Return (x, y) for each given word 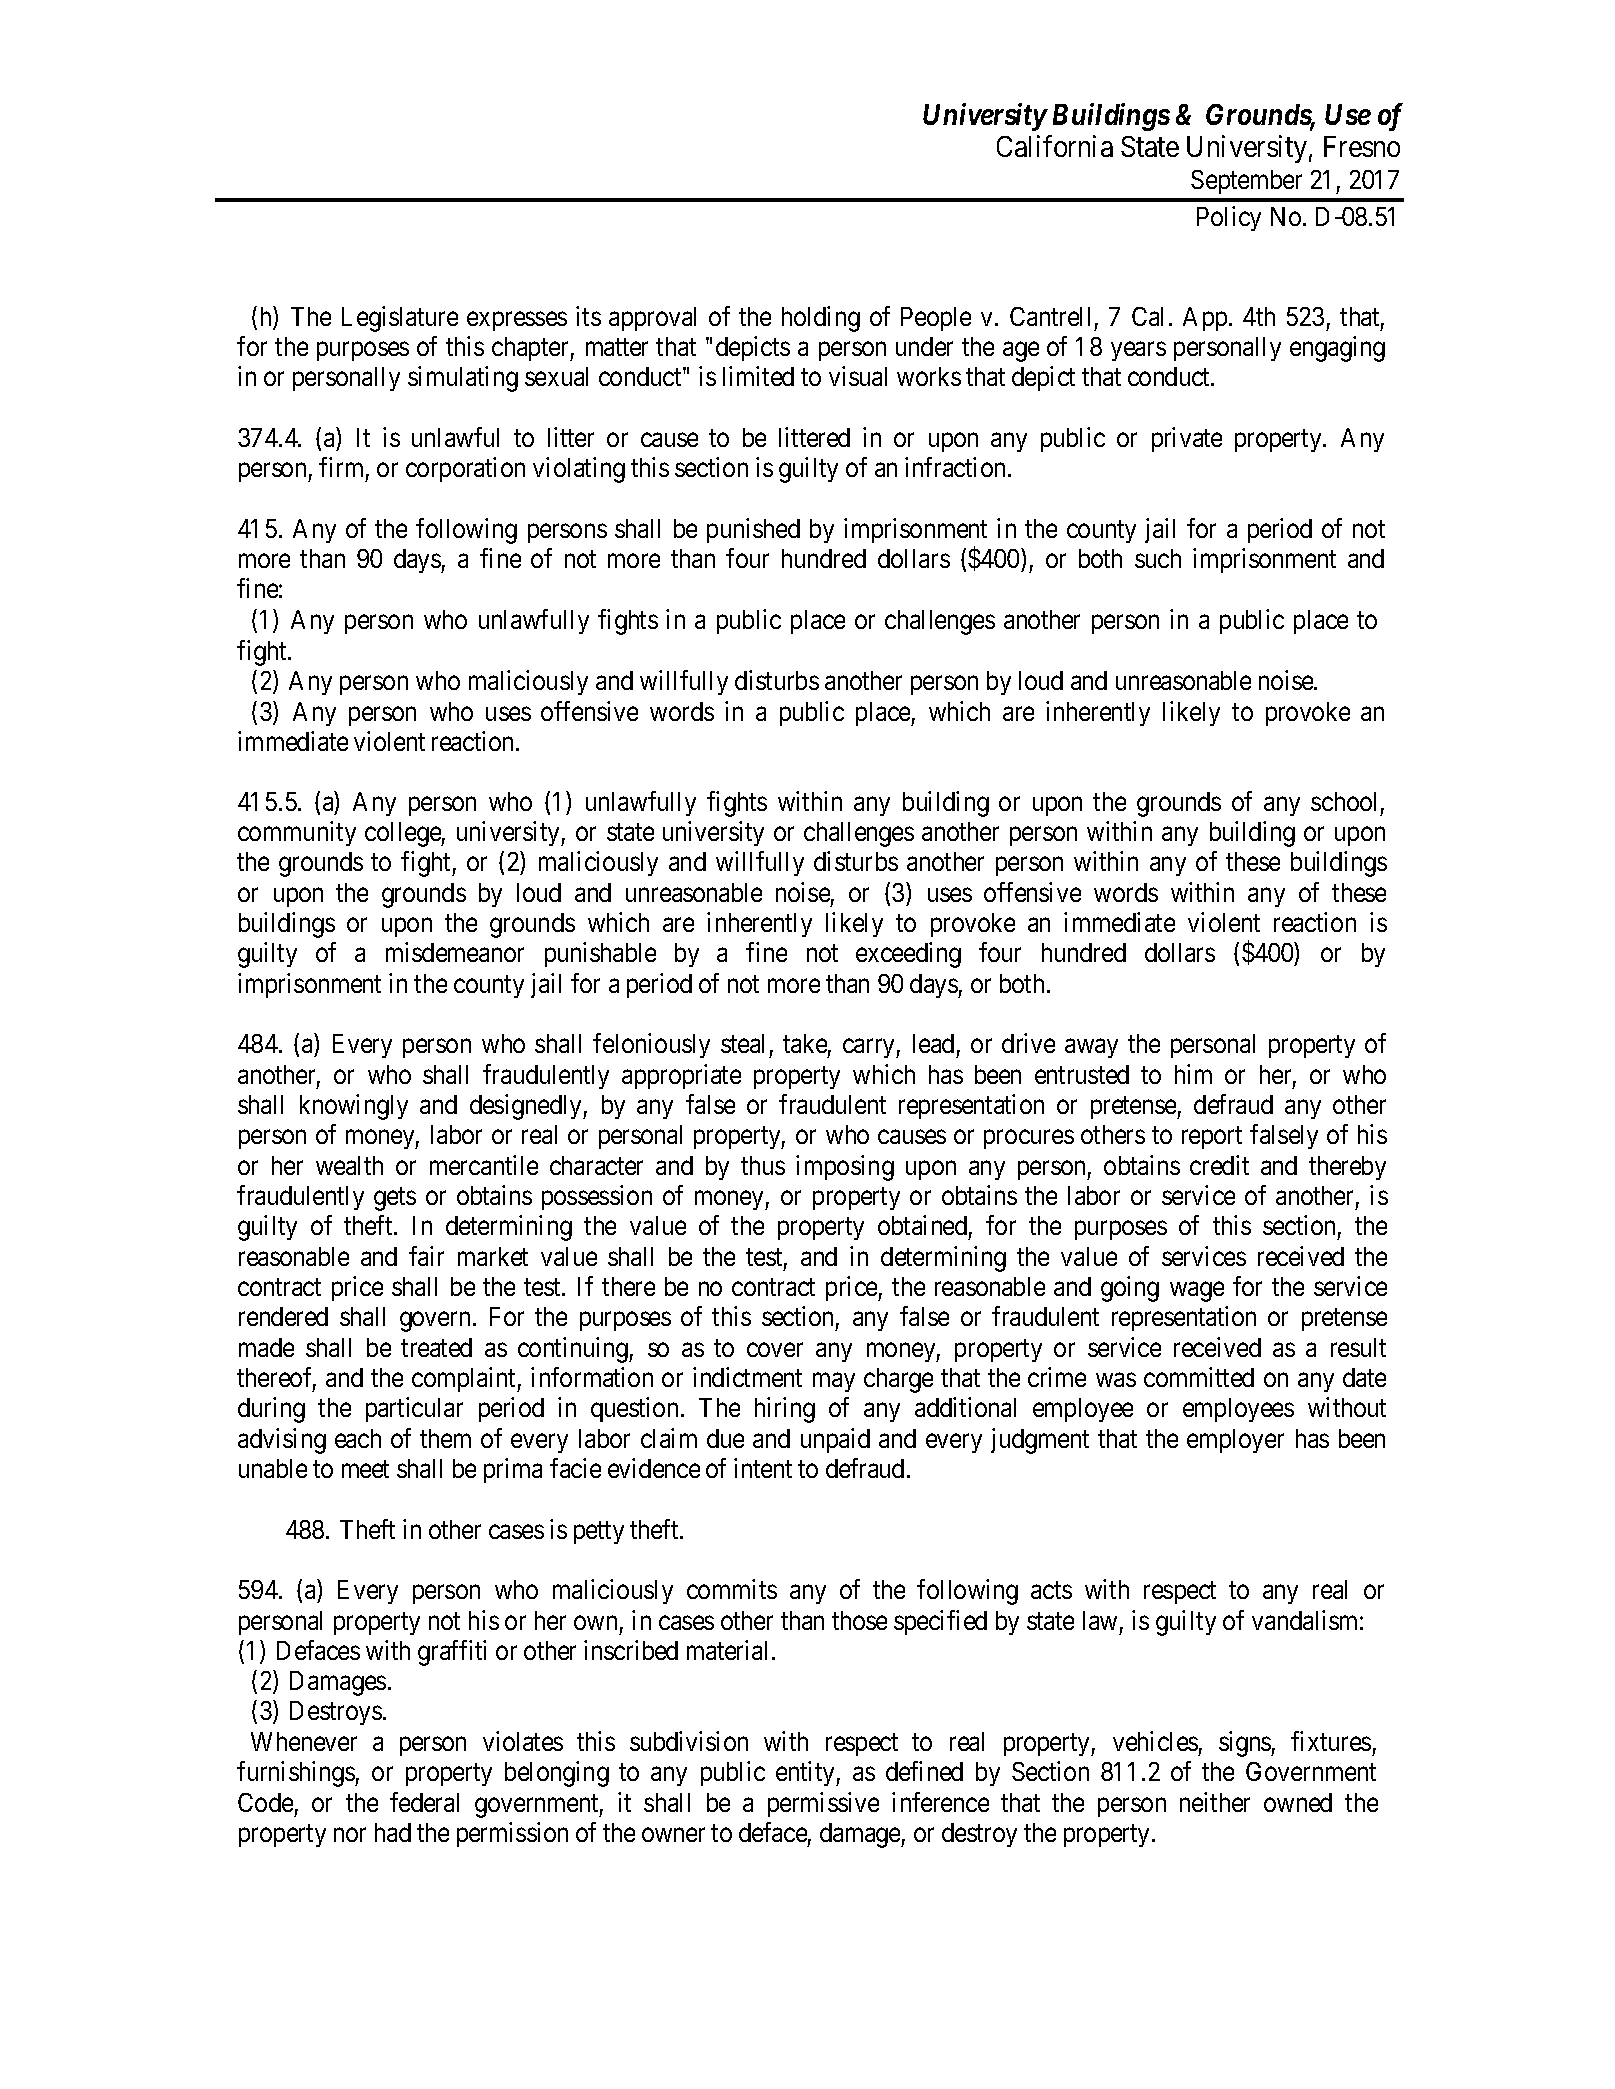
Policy (1229, 218)
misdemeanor (455, 952)
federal (424, 1802)
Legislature (400, 319)
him (1193, 1074)
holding (821, 319)
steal (742, 1043)
